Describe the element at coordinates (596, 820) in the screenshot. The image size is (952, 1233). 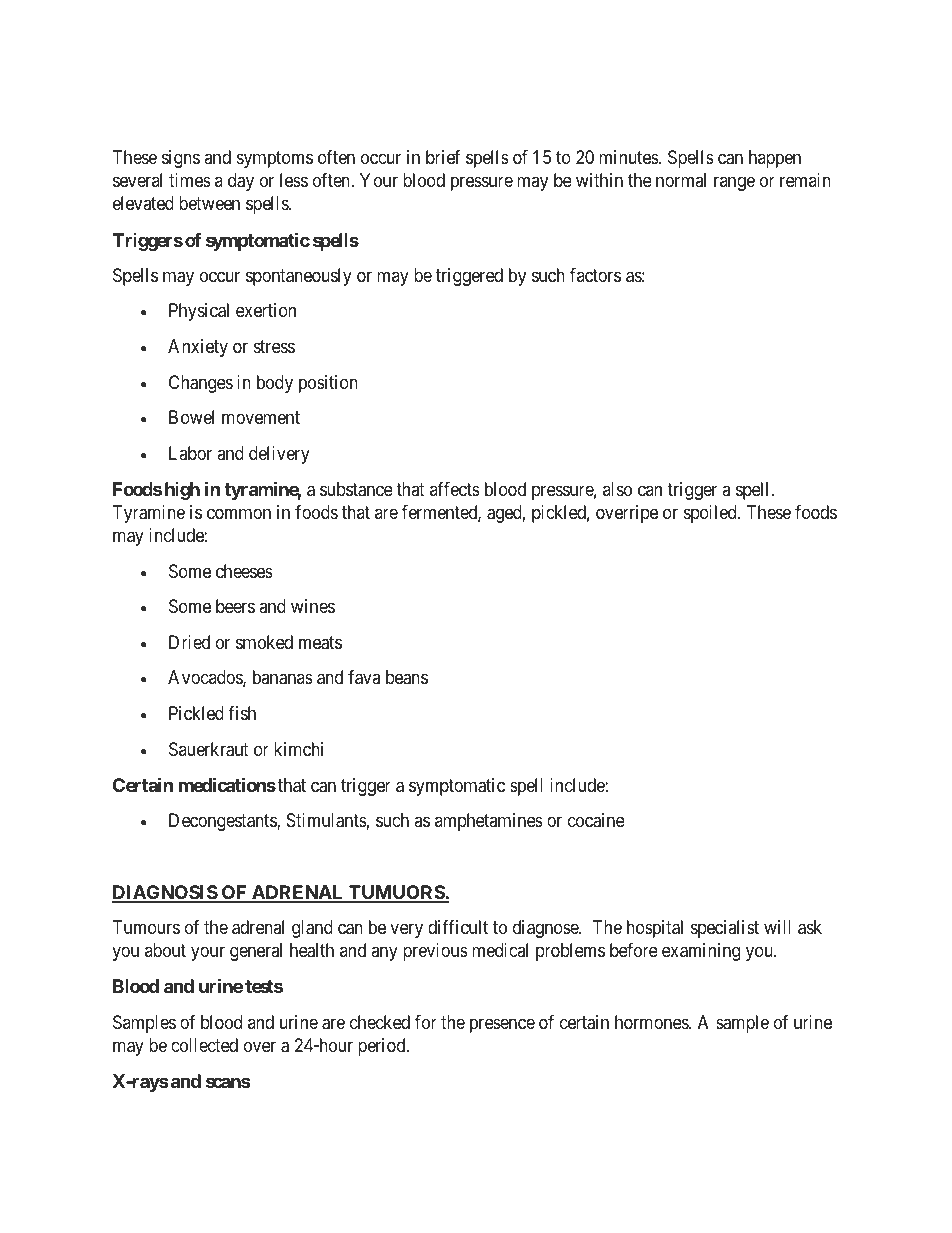
I see `cocaine` at that location.
